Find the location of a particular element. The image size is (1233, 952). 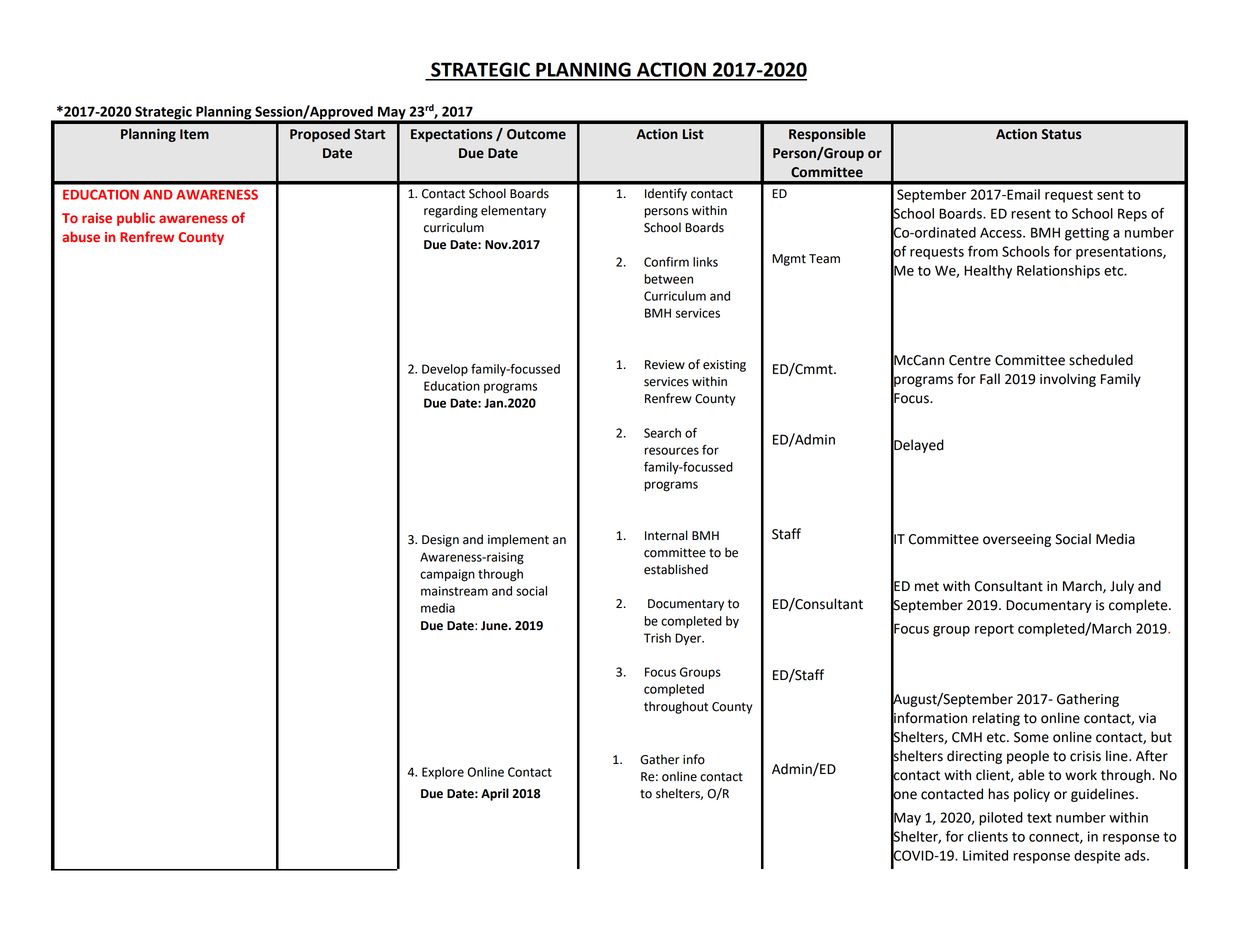

List is located at coordinates (693, 134).
